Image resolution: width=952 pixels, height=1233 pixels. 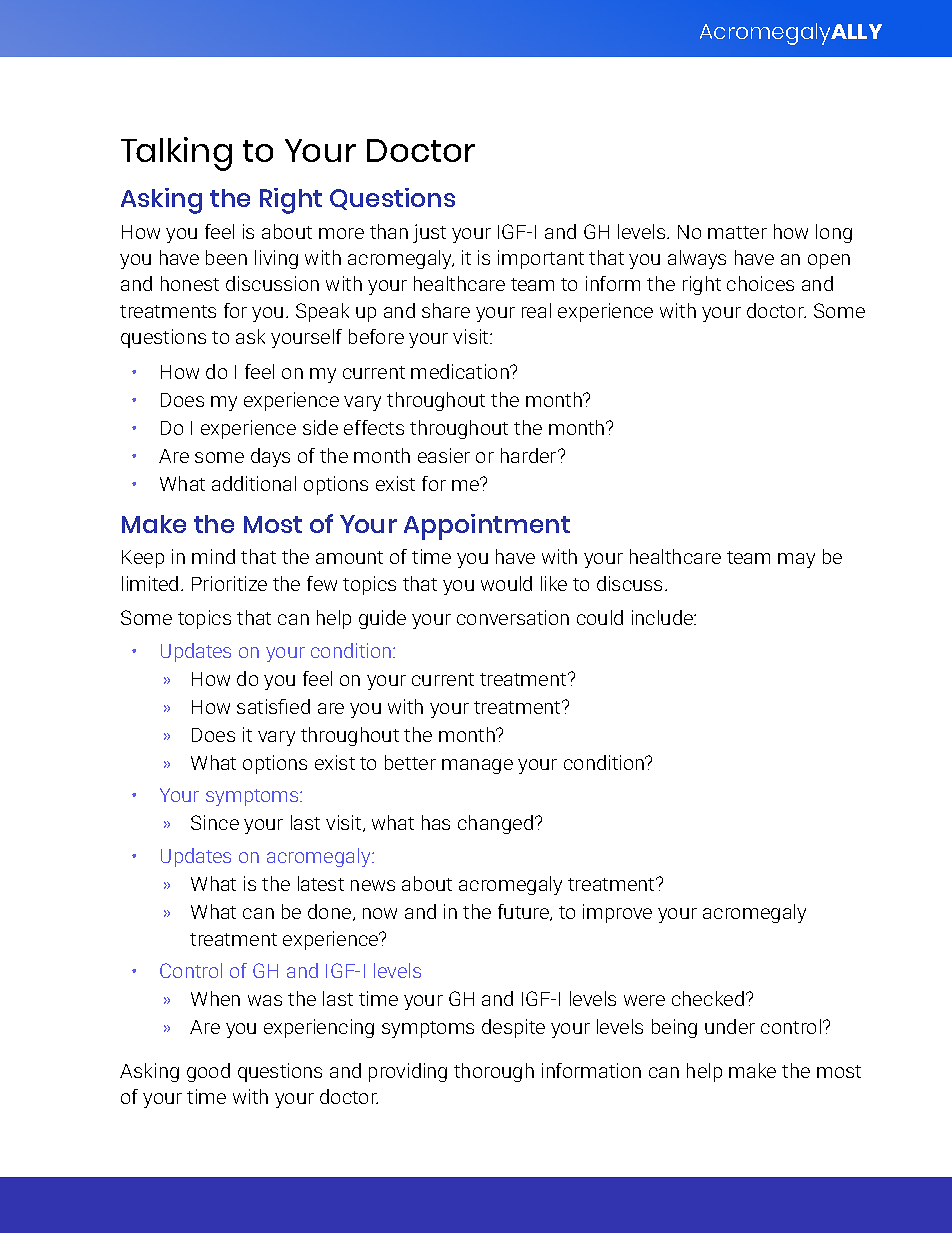 What do you see at coordinates (513, 617) in the document?
I see `conversation` at bounding box center [513, 617].
